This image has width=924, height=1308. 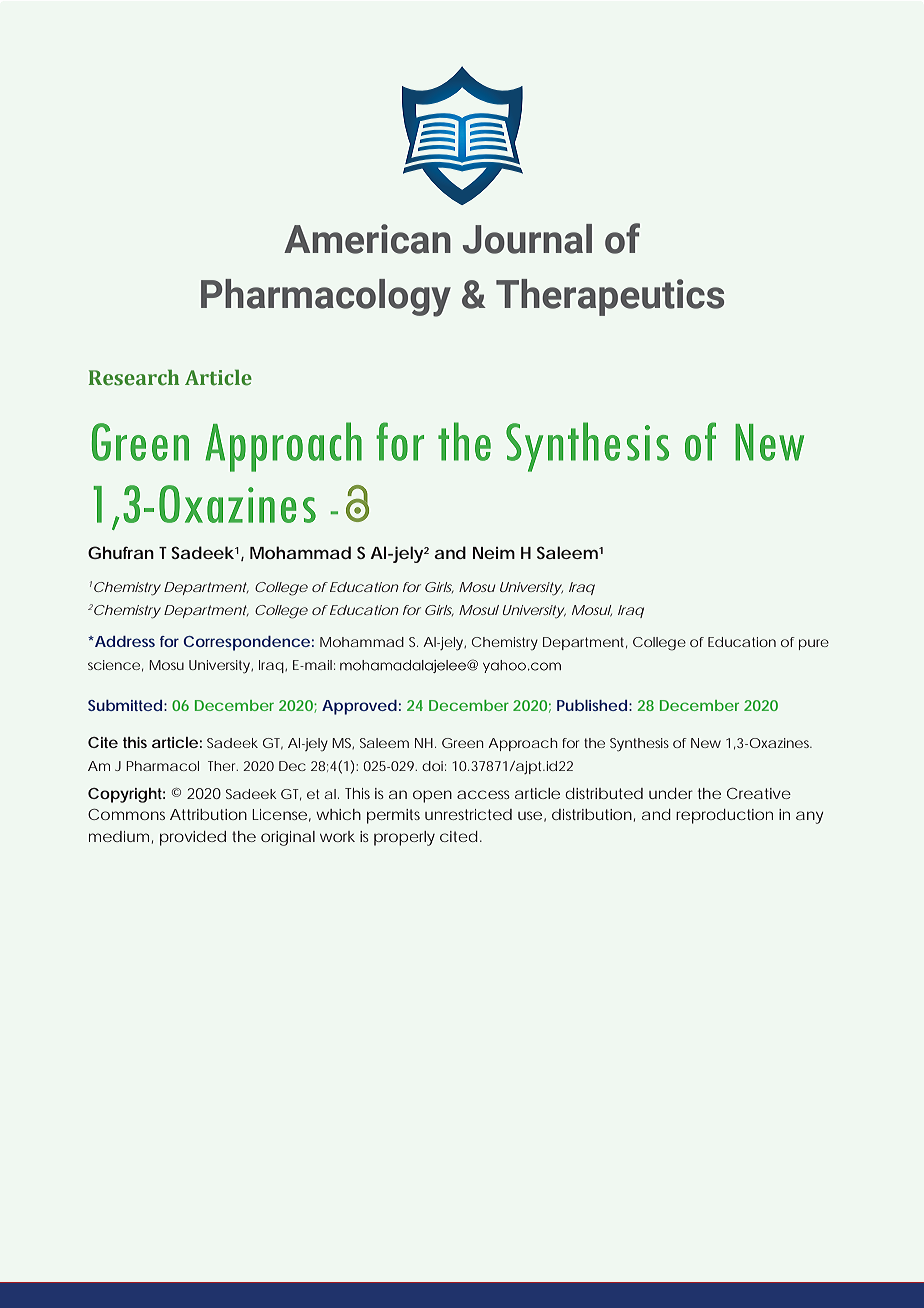 I want to click on access, so click(x=483, y=794).
